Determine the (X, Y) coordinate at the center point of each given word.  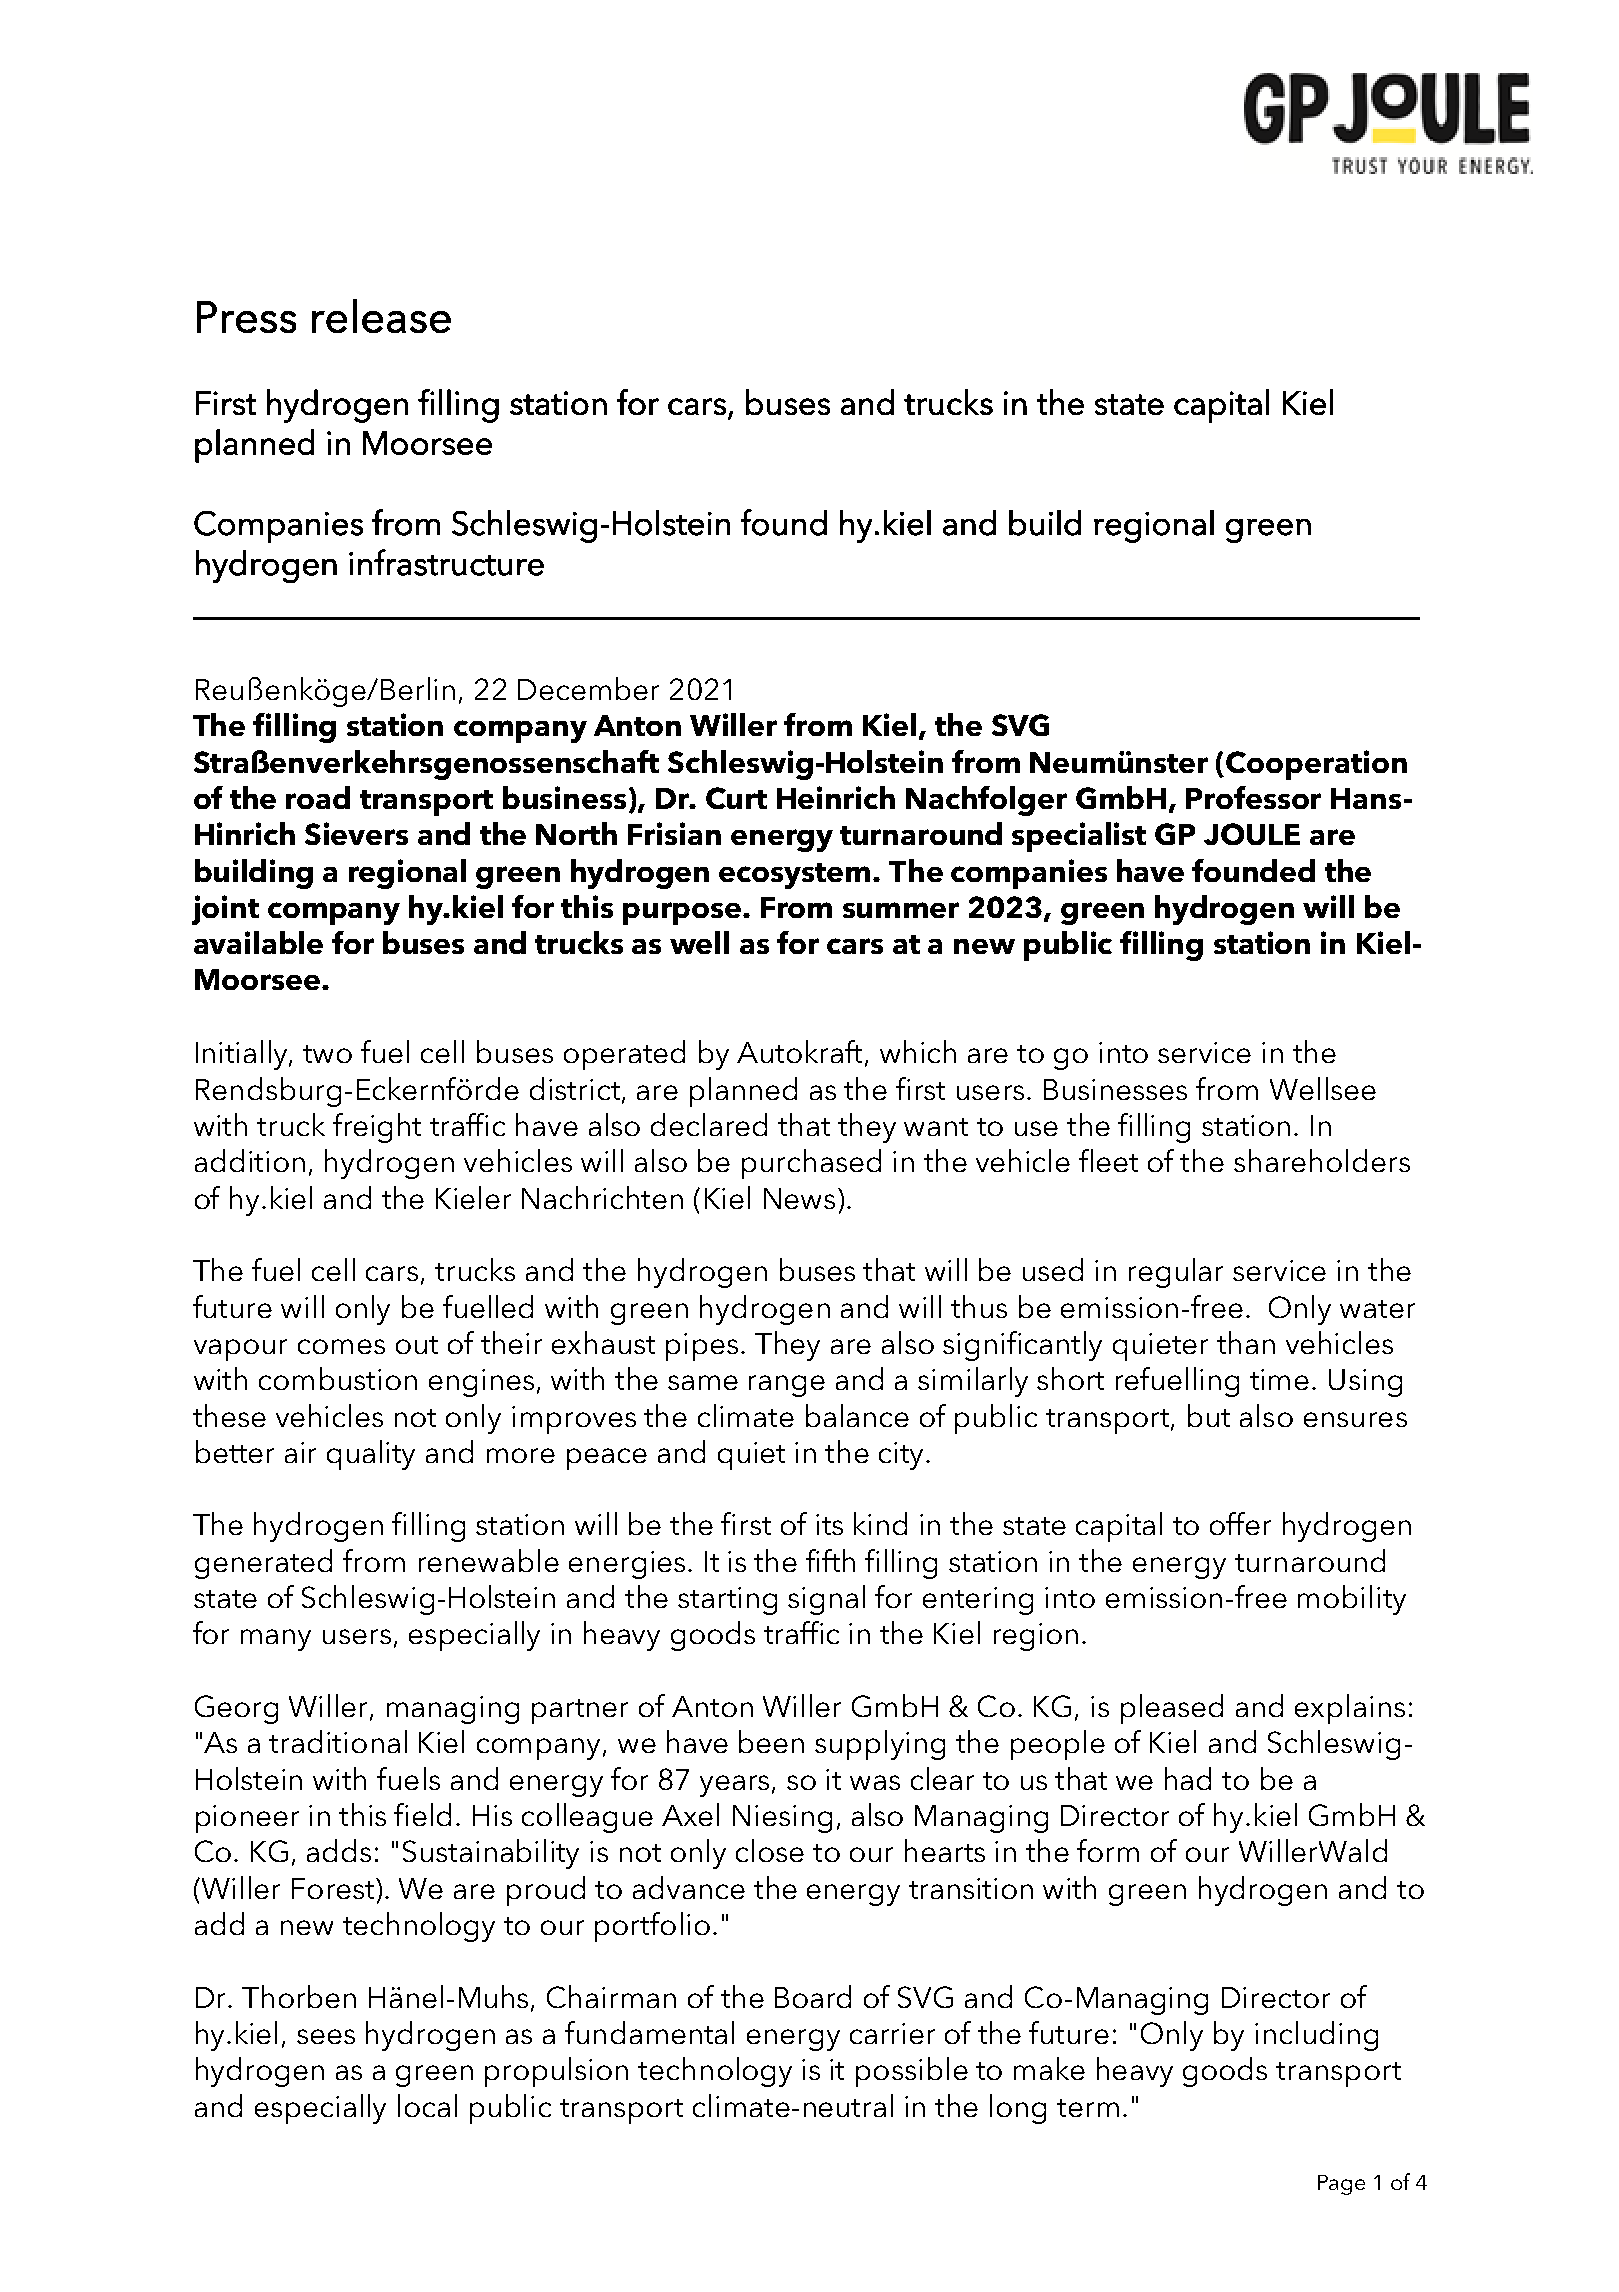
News (799, 1198)
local (427, 2105)
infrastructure (446, 562)
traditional (338, 1741)
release (381, 316)
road (318, 797)
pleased (1172, 1709)
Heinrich (836, 797)
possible (912, 2072)
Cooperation (1316, 765)
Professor (1253, 797)
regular (1176, 1273)
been (771, 1741)
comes (341, 1346)
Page (1341, 2185)
